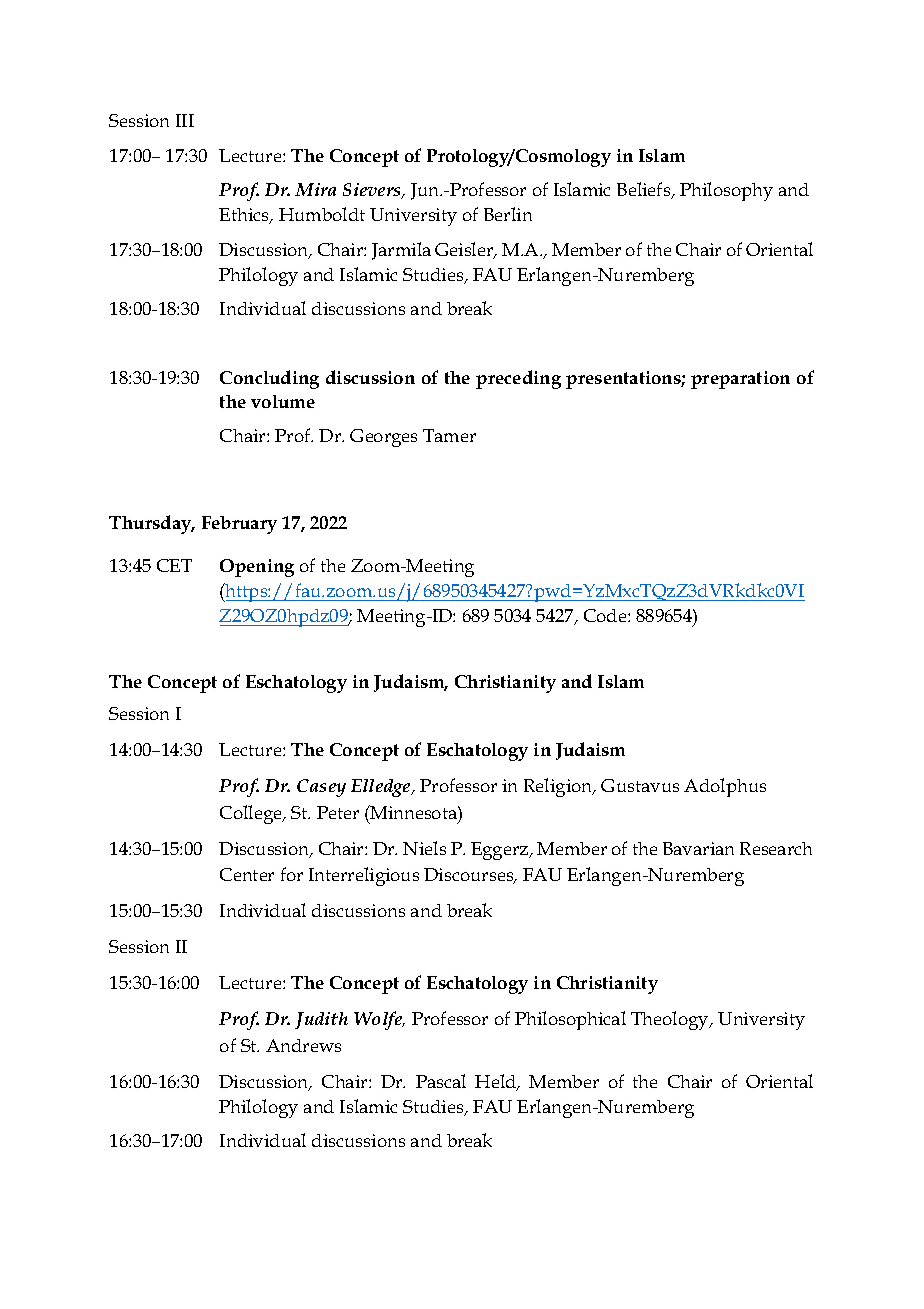  What do you see at coordinates (441, 1081) in the document?
I see `Pascal` at bounding box center [441, 1081].
